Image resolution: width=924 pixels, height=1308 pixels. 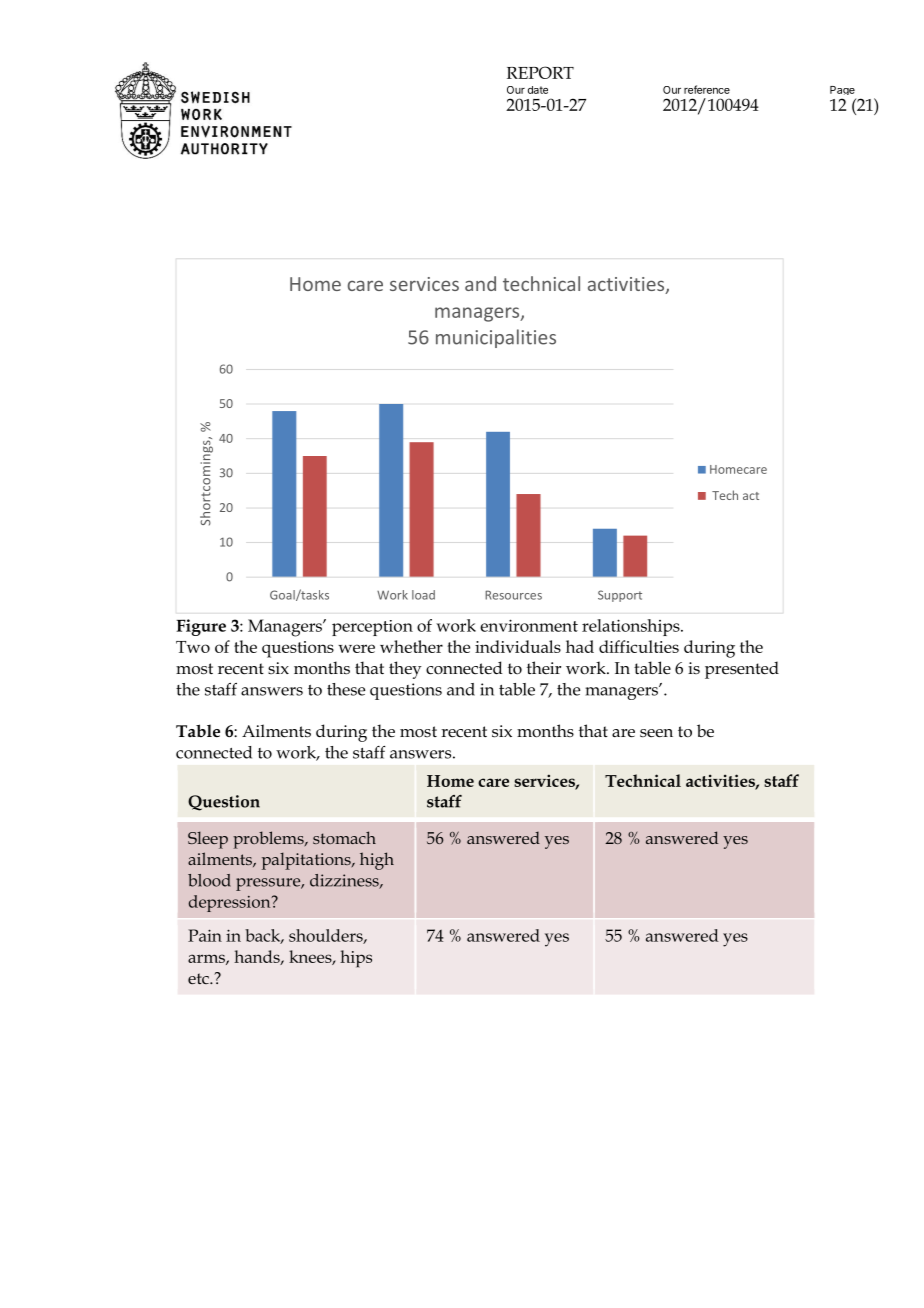 What do you see at coordinates (538, 90) in the page?
I see `date` at bounding box center [538, 90].
